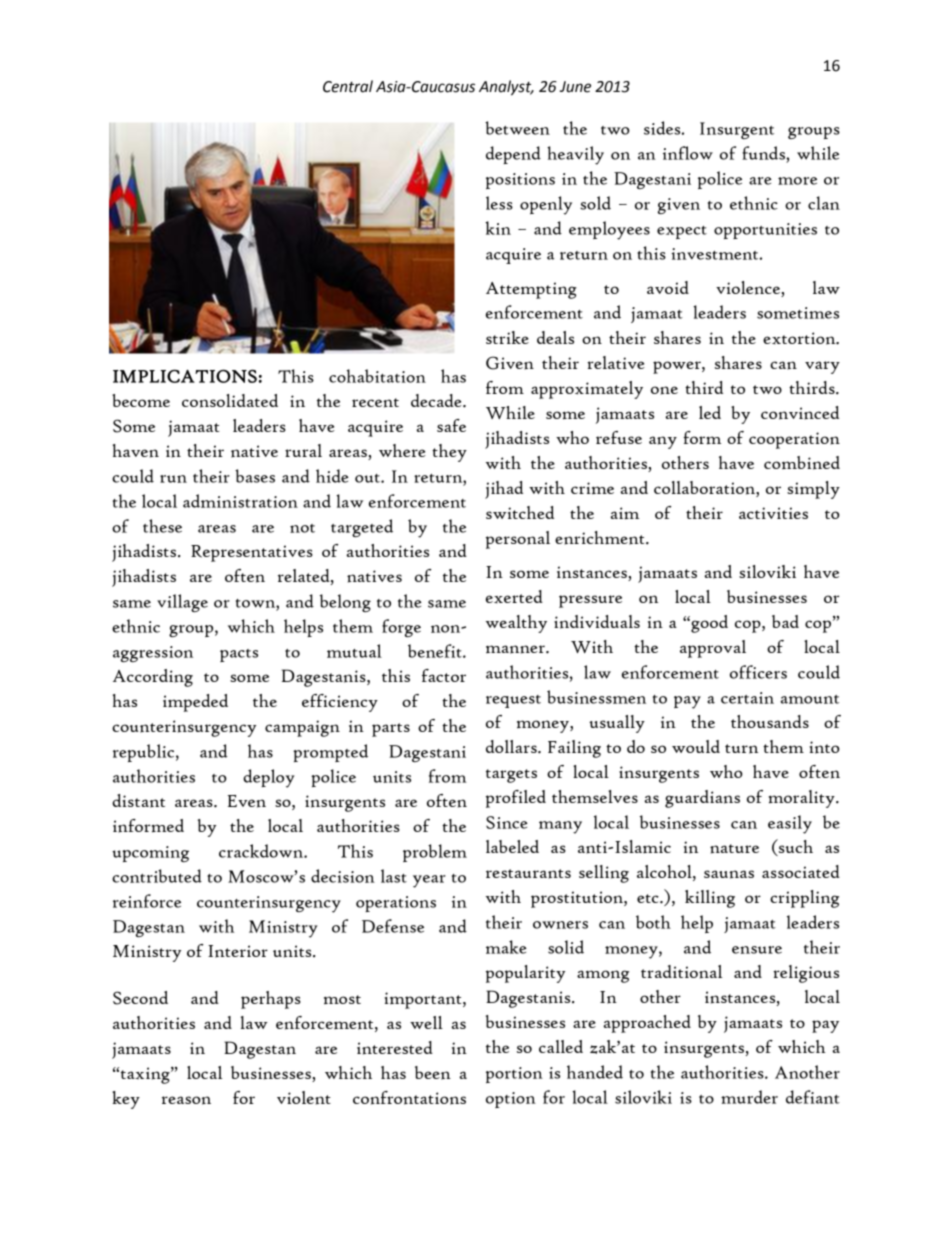 The image size is (952, 1233). Describe the element at coordinates (507, 337) in the image. I see `strike` at that location.
